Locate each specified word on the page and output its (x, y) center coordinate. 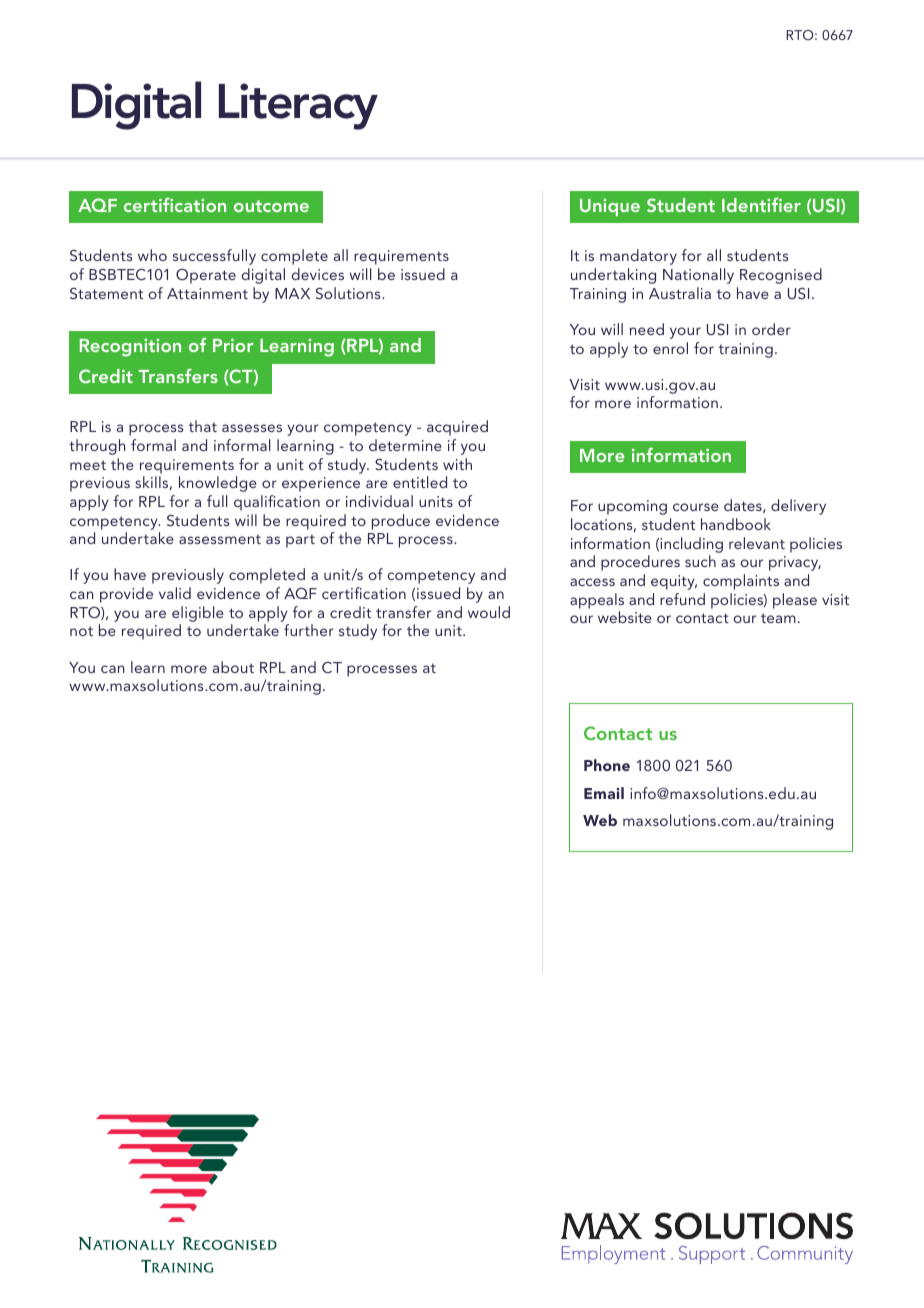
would (489, 612)
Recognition (130, 348)
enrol (670, 348)
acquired (457, 428)
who (152, 255)
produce (401, 522)
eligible (198, 614)
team (778, 618)
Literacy (298, 106)
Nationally (698, 276)
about (233, 667)
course (696, 507)
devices (317, 274)
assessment (220, 539)
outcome (271, 206)
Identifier (761, 205)
